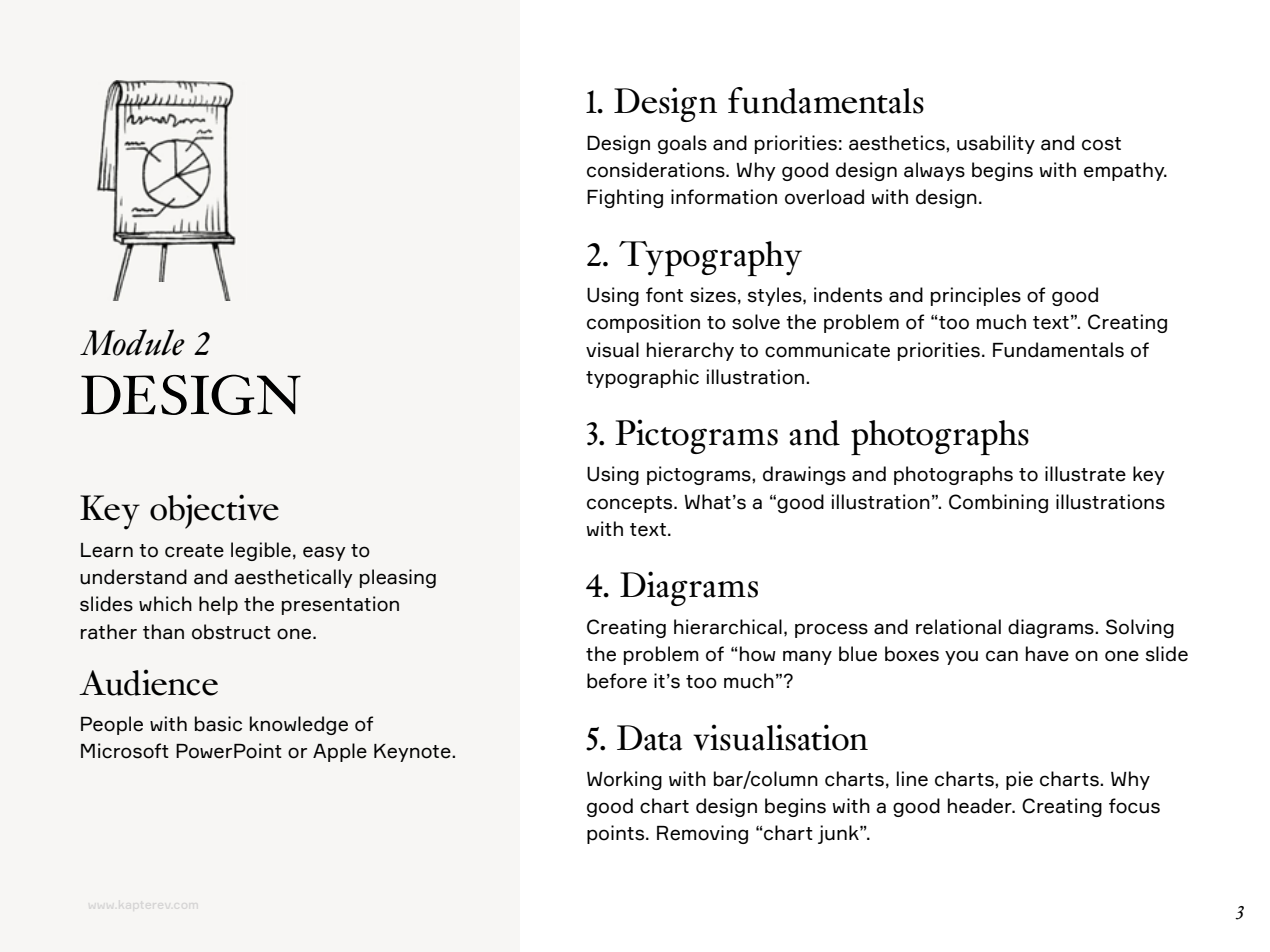 The height and width of the screenshot is (952, 1270). I want to click on Fighting, so click(625, 198).
